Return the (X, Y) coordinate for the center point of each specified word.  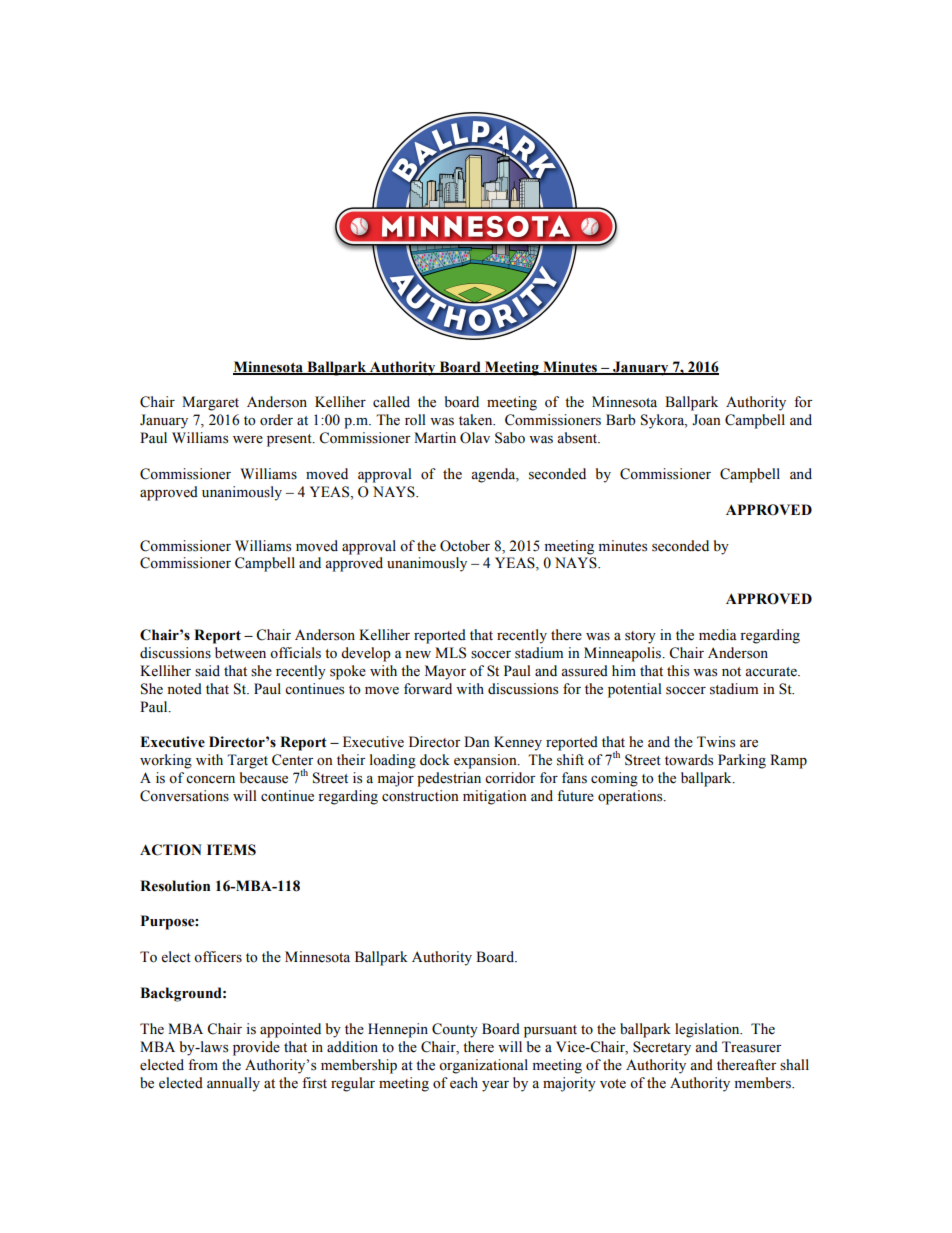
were (248, 440)
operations (631, 797)
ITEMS (231, 850)
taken (477, 420)
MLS (450, 653)
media (718, 635)
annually (233, 1084)
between (240, 653)
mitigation (495, 797)
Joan (706, 420)
